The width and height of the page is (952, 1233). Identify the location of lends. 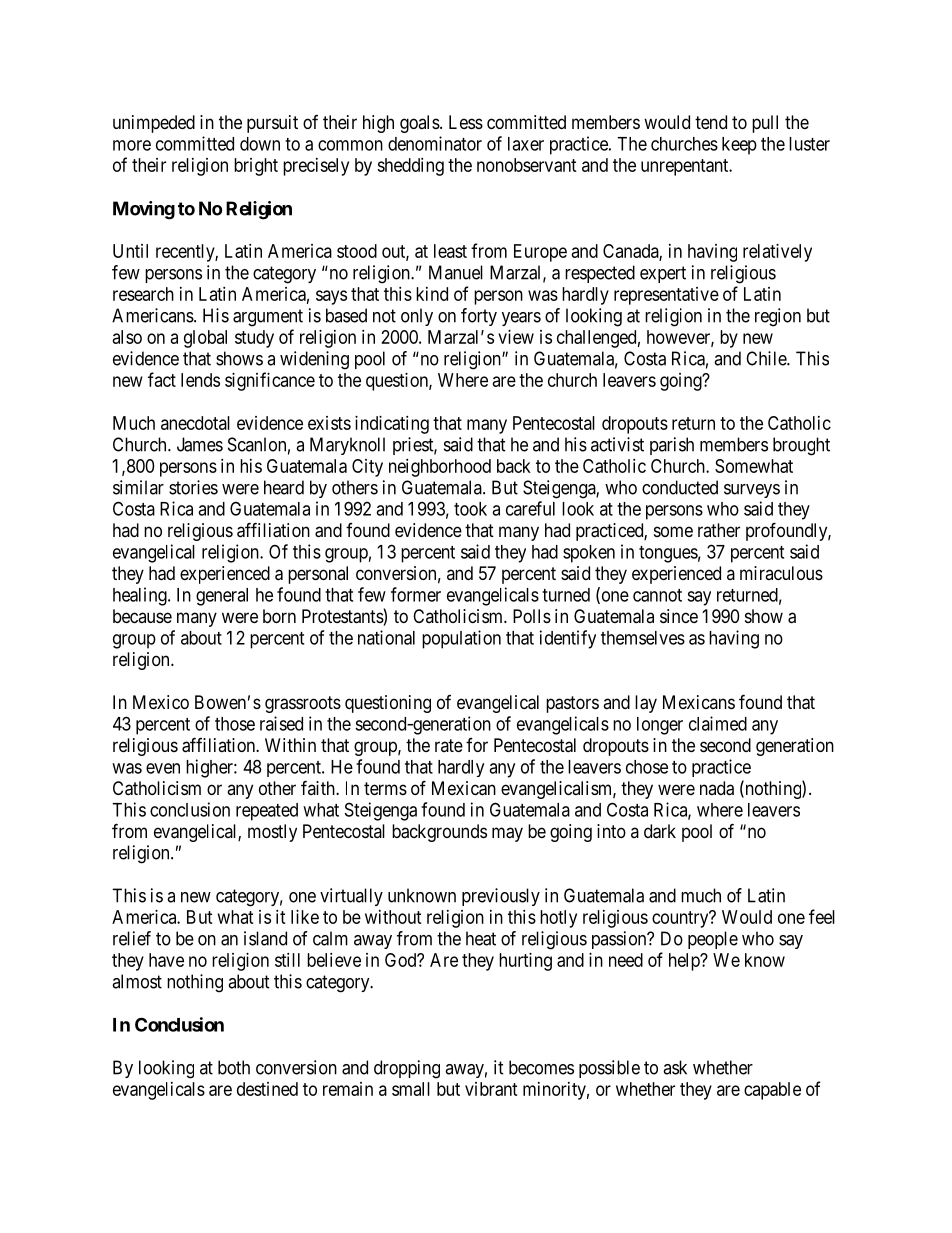
(200, 380).
